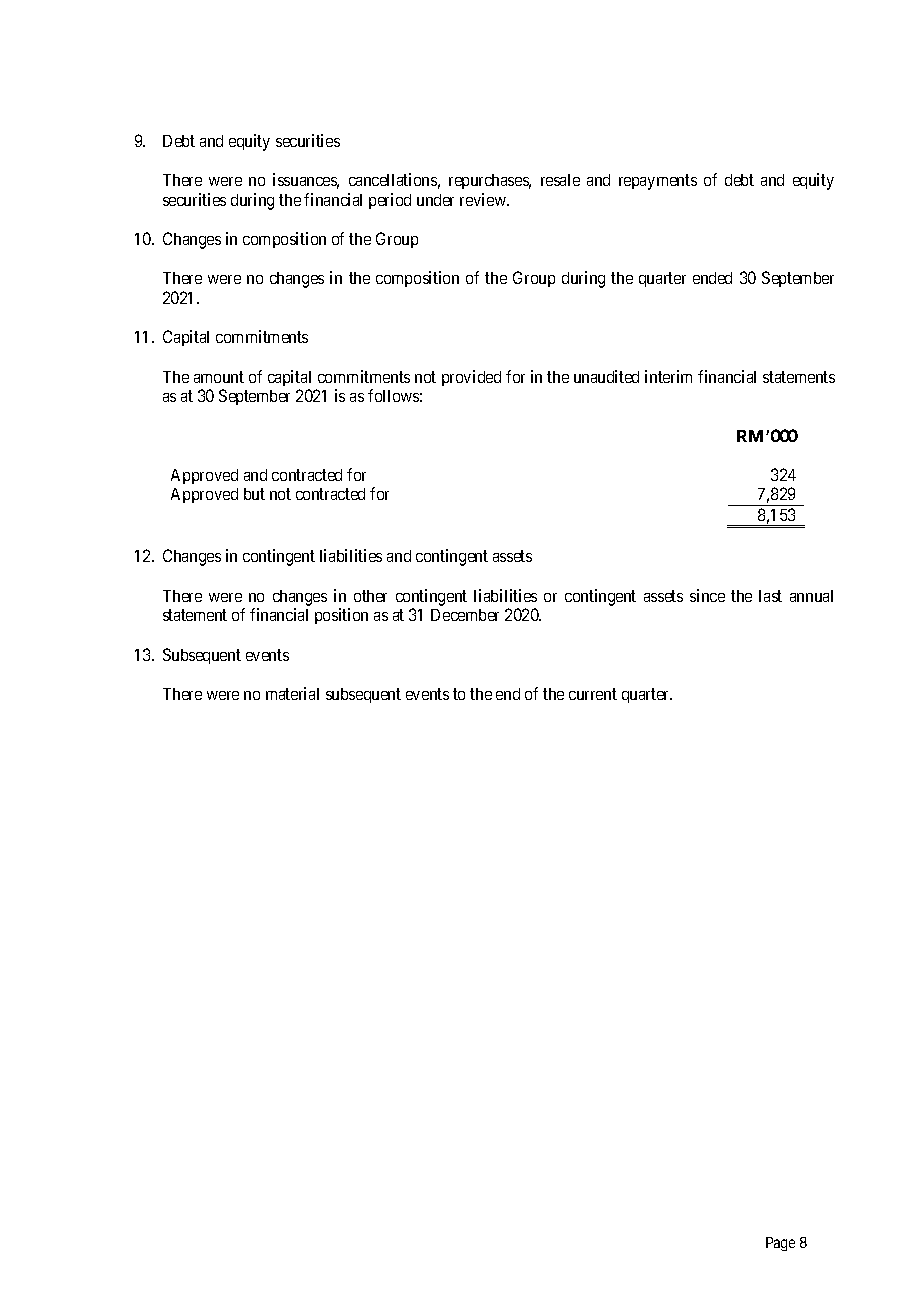  I want to click on ended, so click(712, 278).
